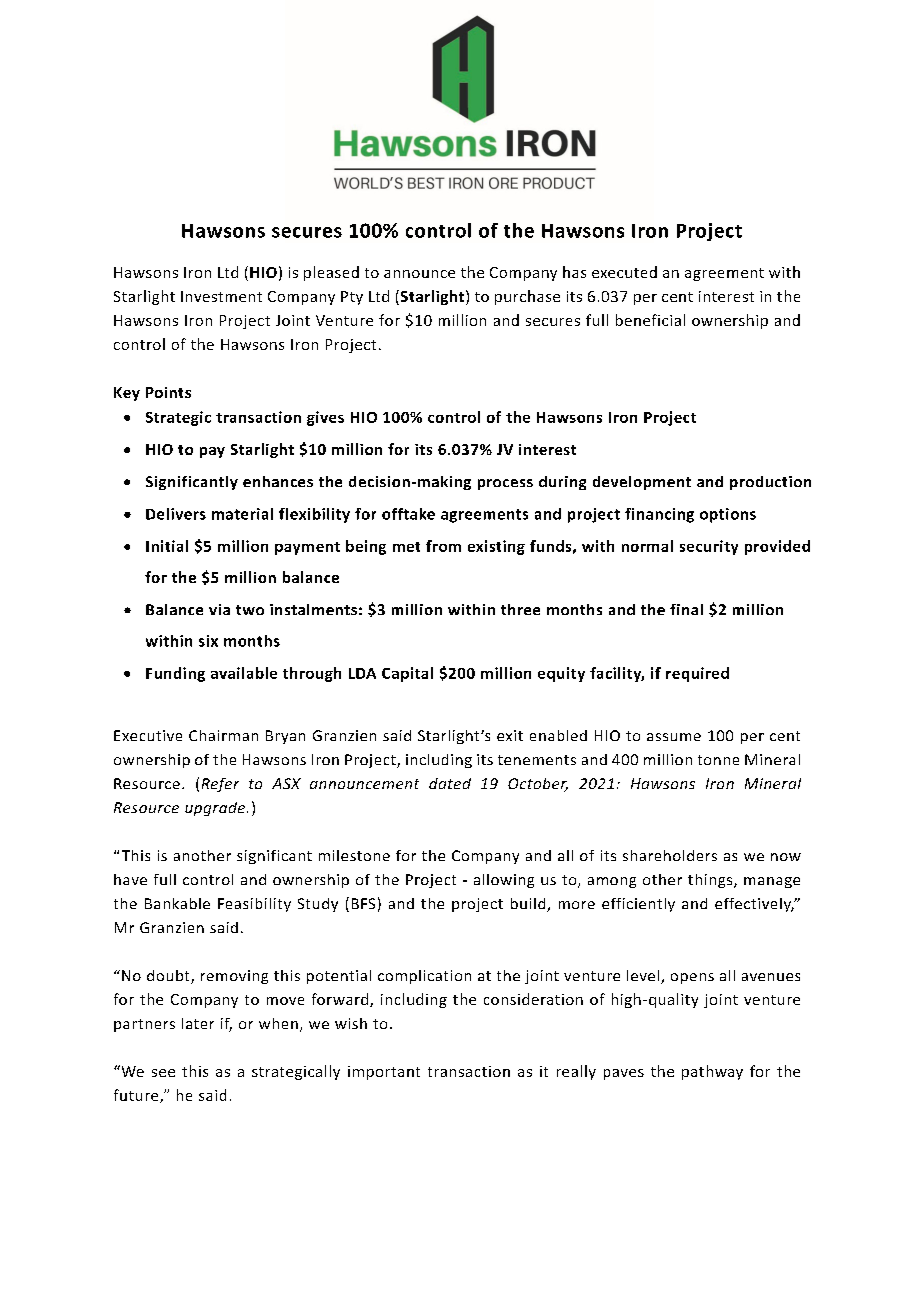 The width and height of the screenshot is (924, 1308). I want to click on shareholders, so click(670, 855).
